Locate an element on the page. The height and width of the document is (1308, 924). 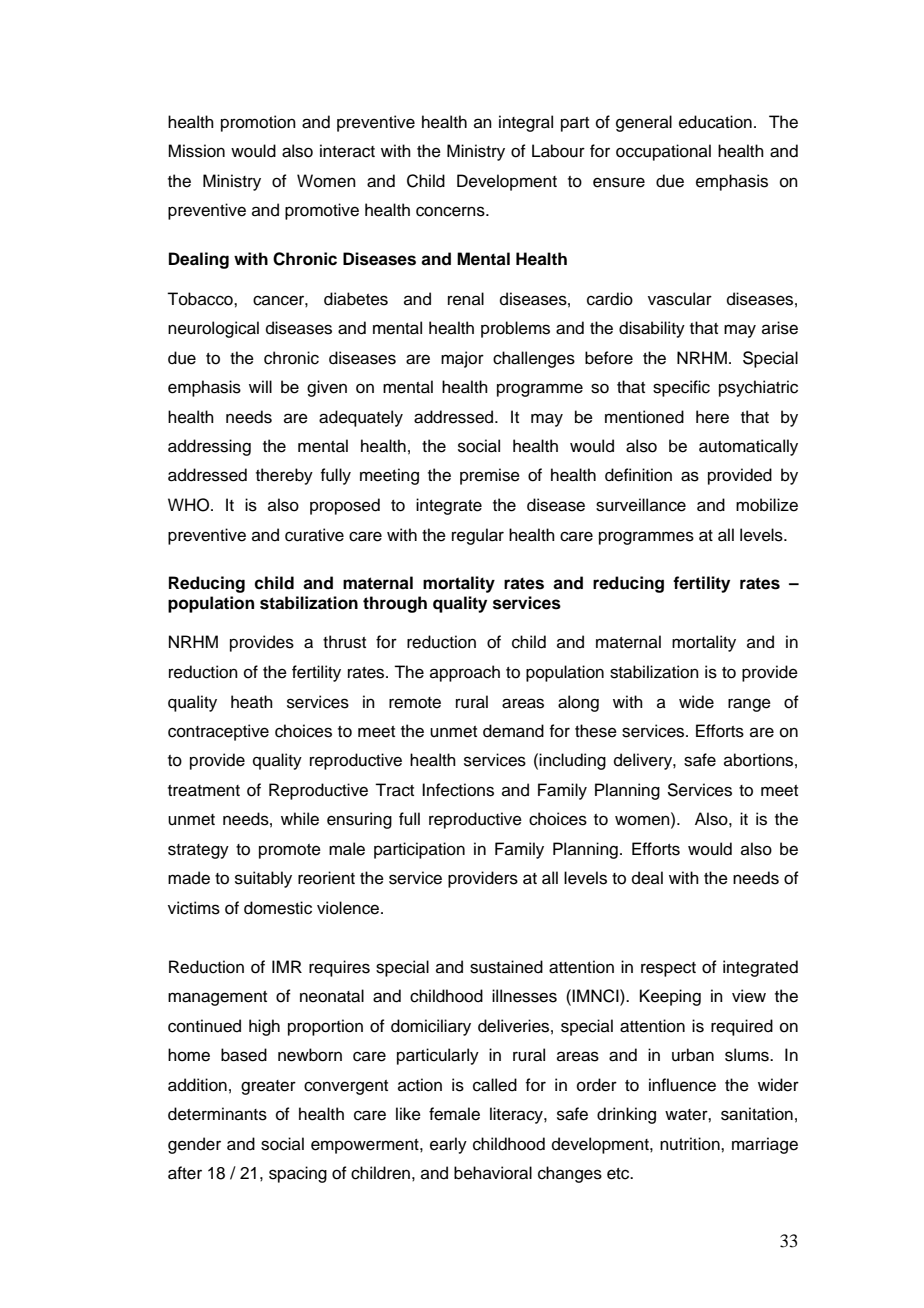
Infections is located at coordinates (458, 790).
